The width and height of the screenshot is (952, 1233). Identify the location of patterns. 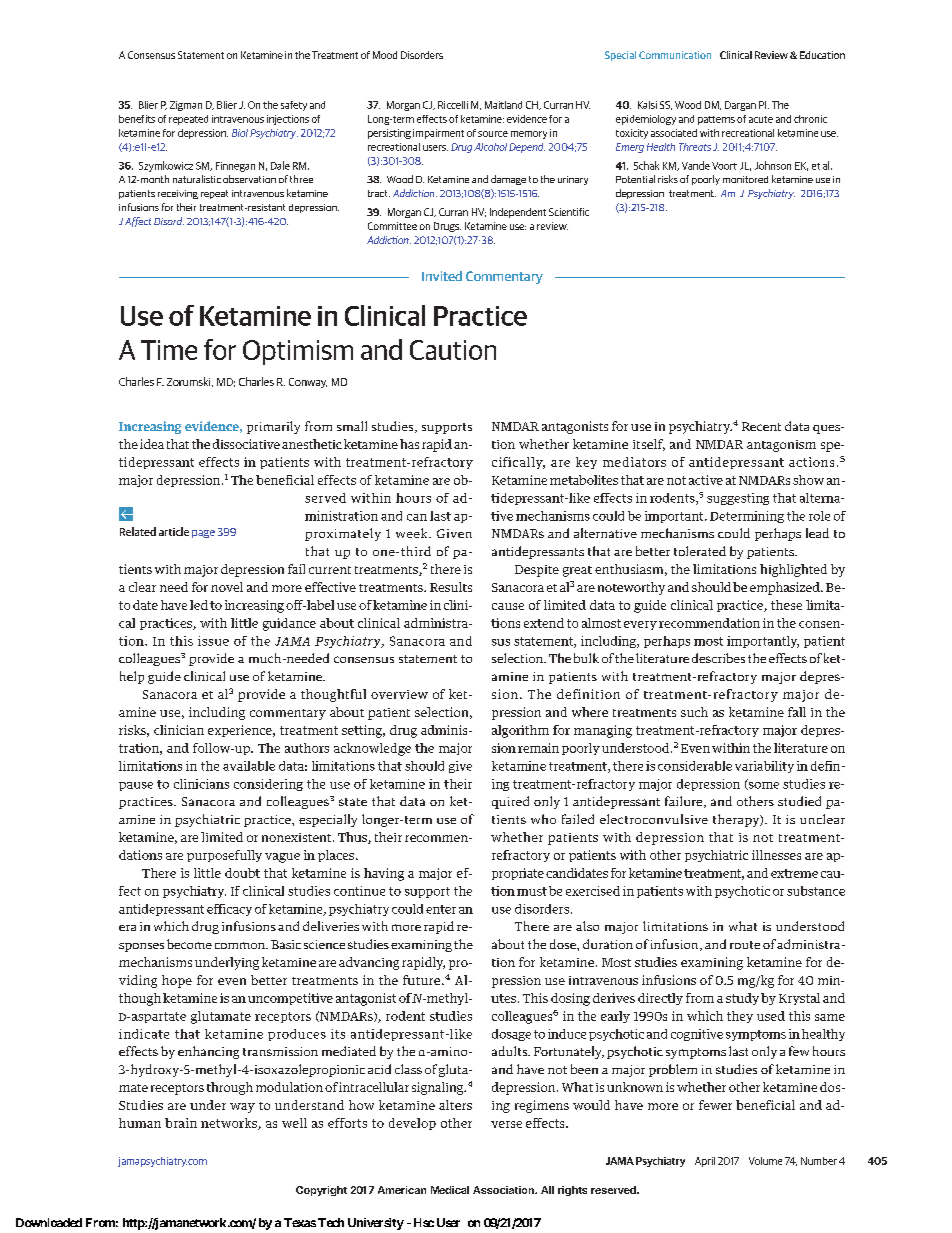
(716, 120).
